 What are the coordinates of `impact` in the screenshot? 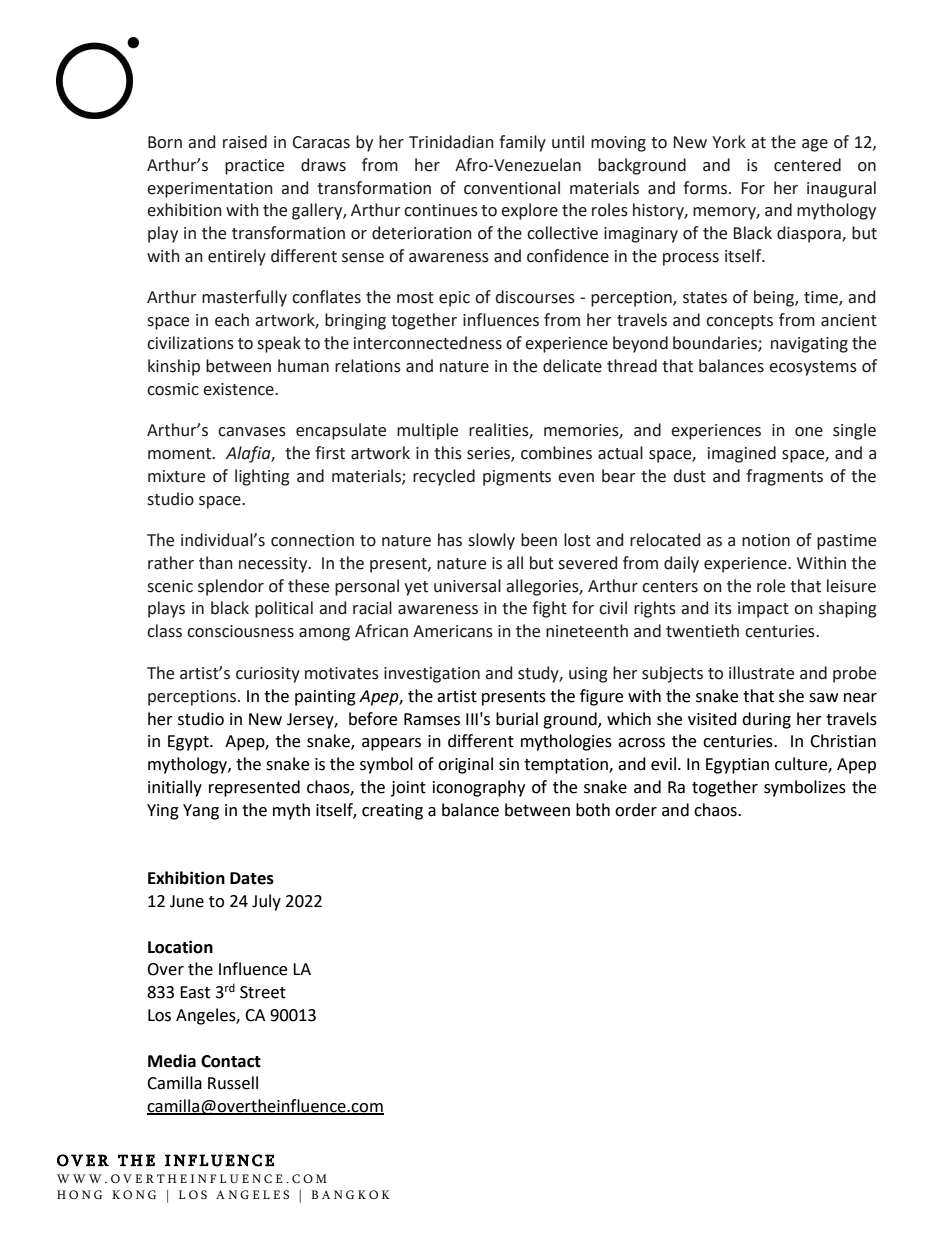 It's located at (763, 610).
